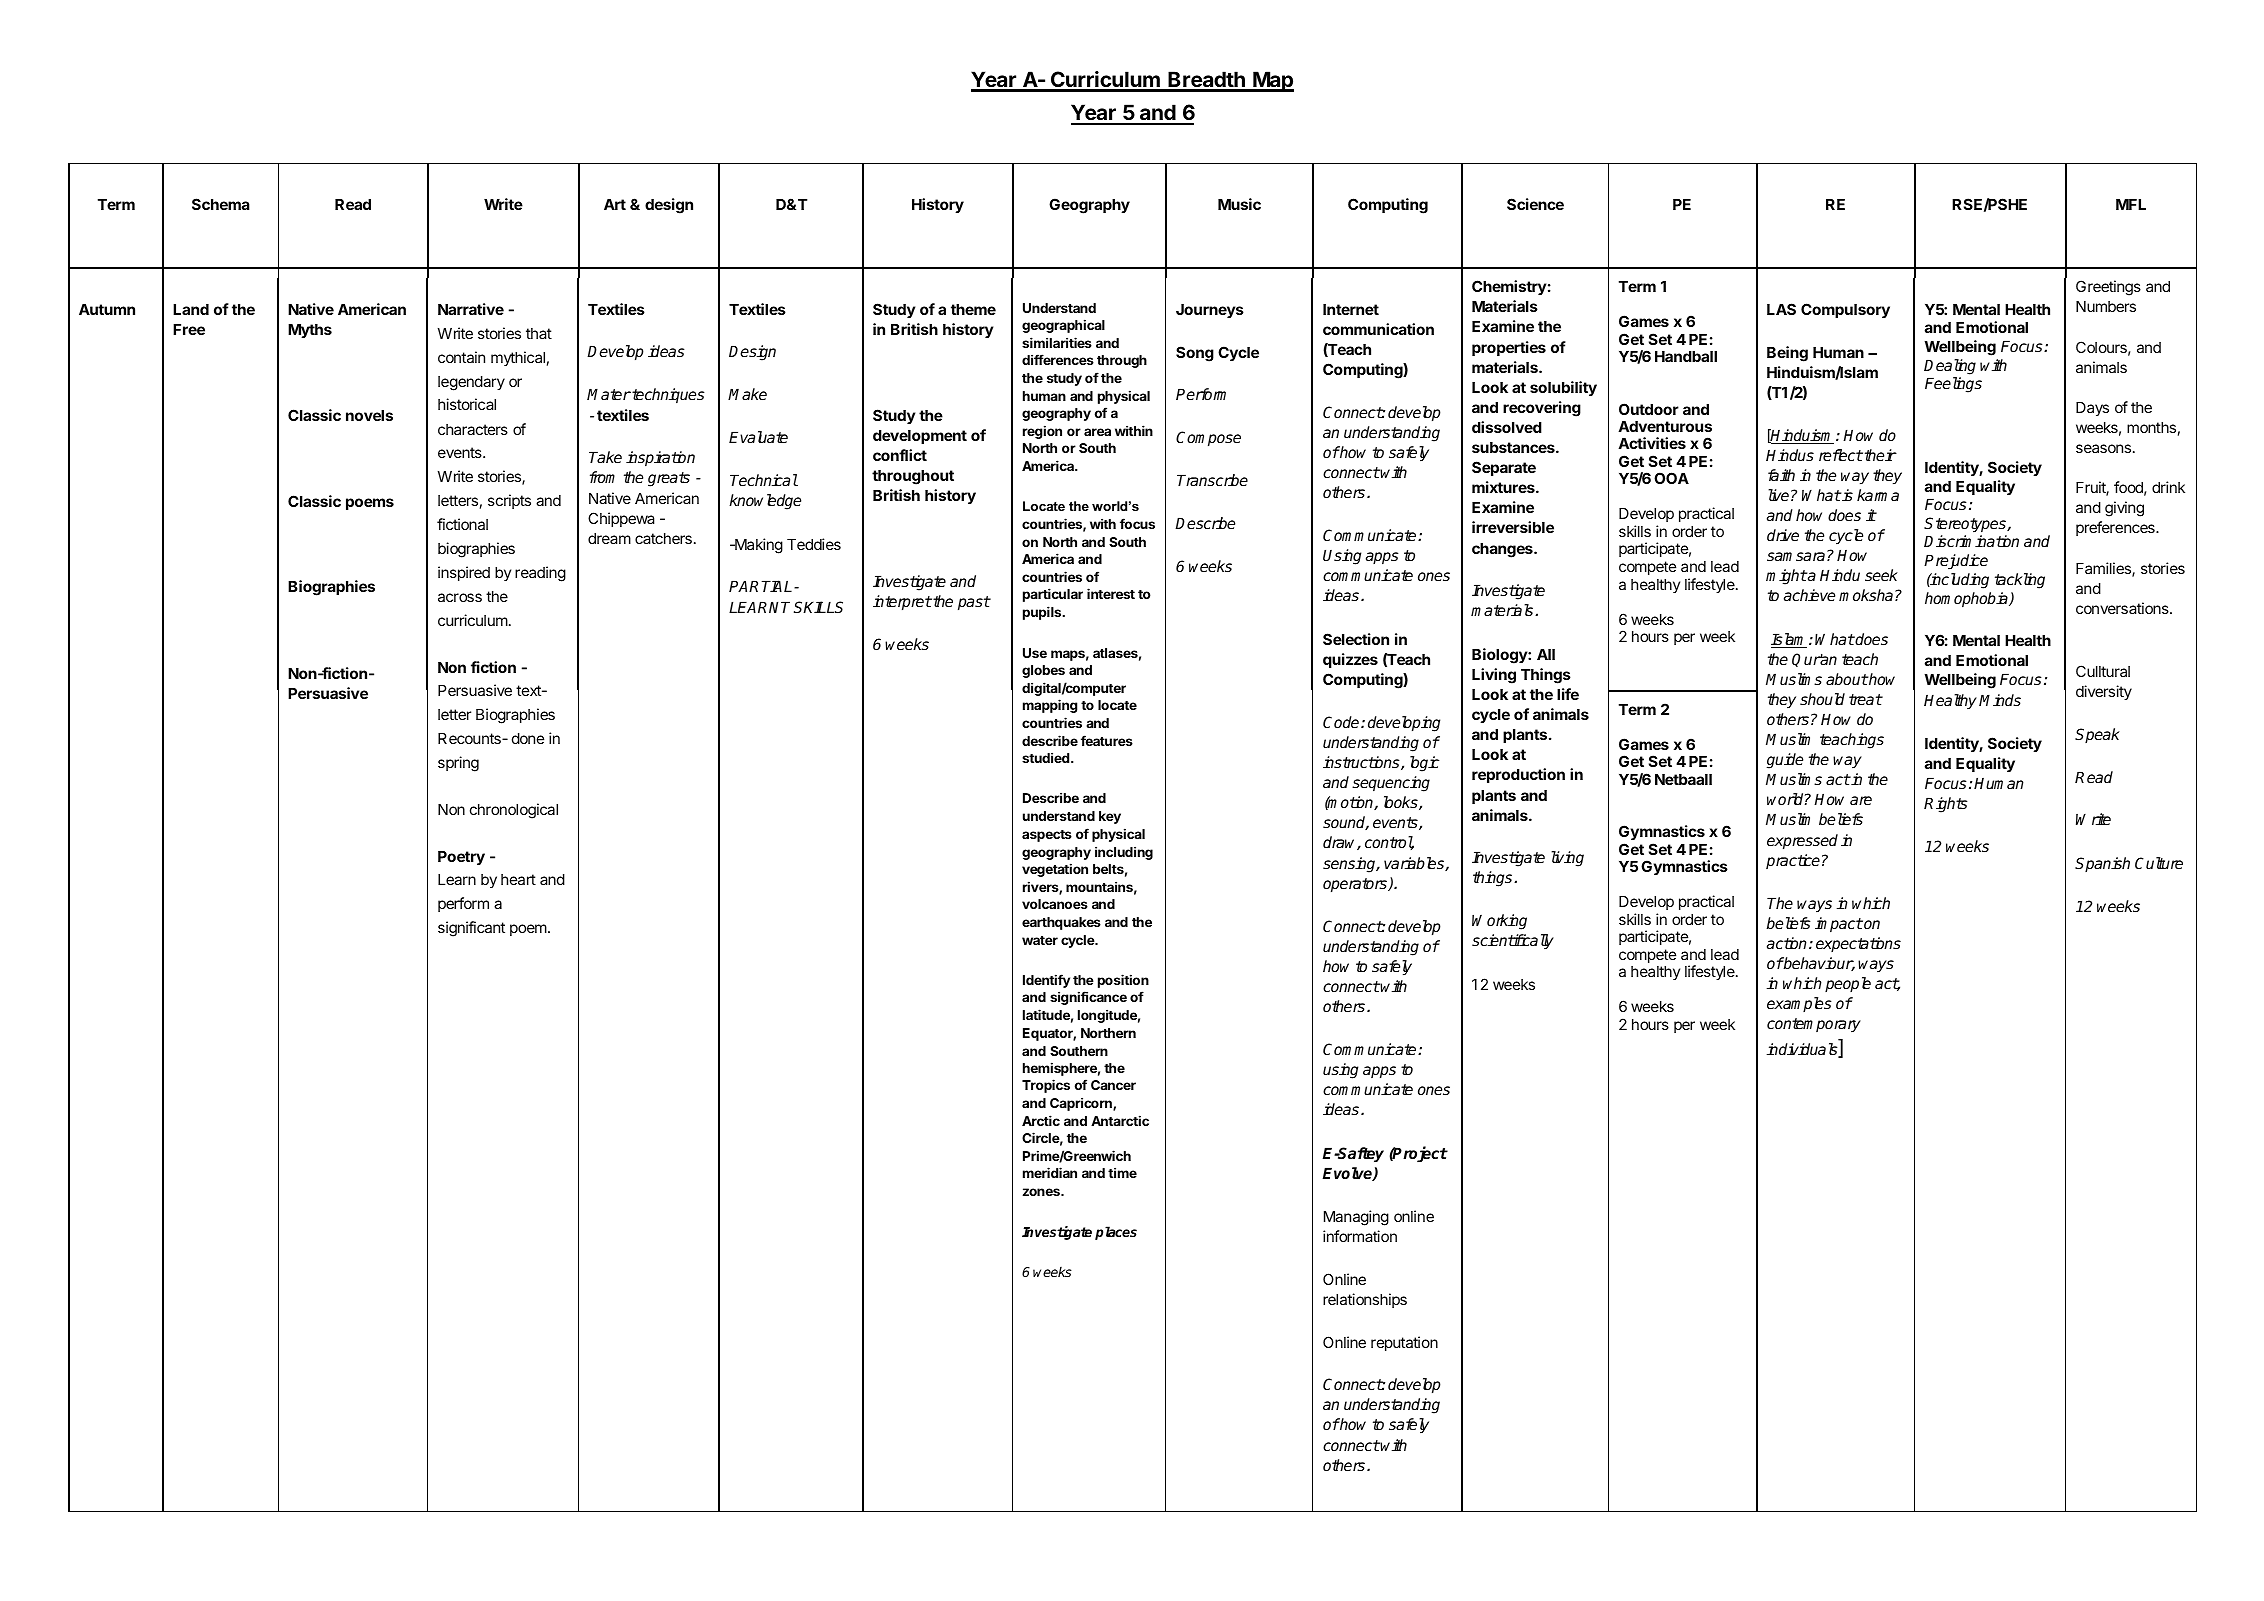 The width and height of the screenshot is (2264, 1601). I want to click on Schema, so click(221, 204).
